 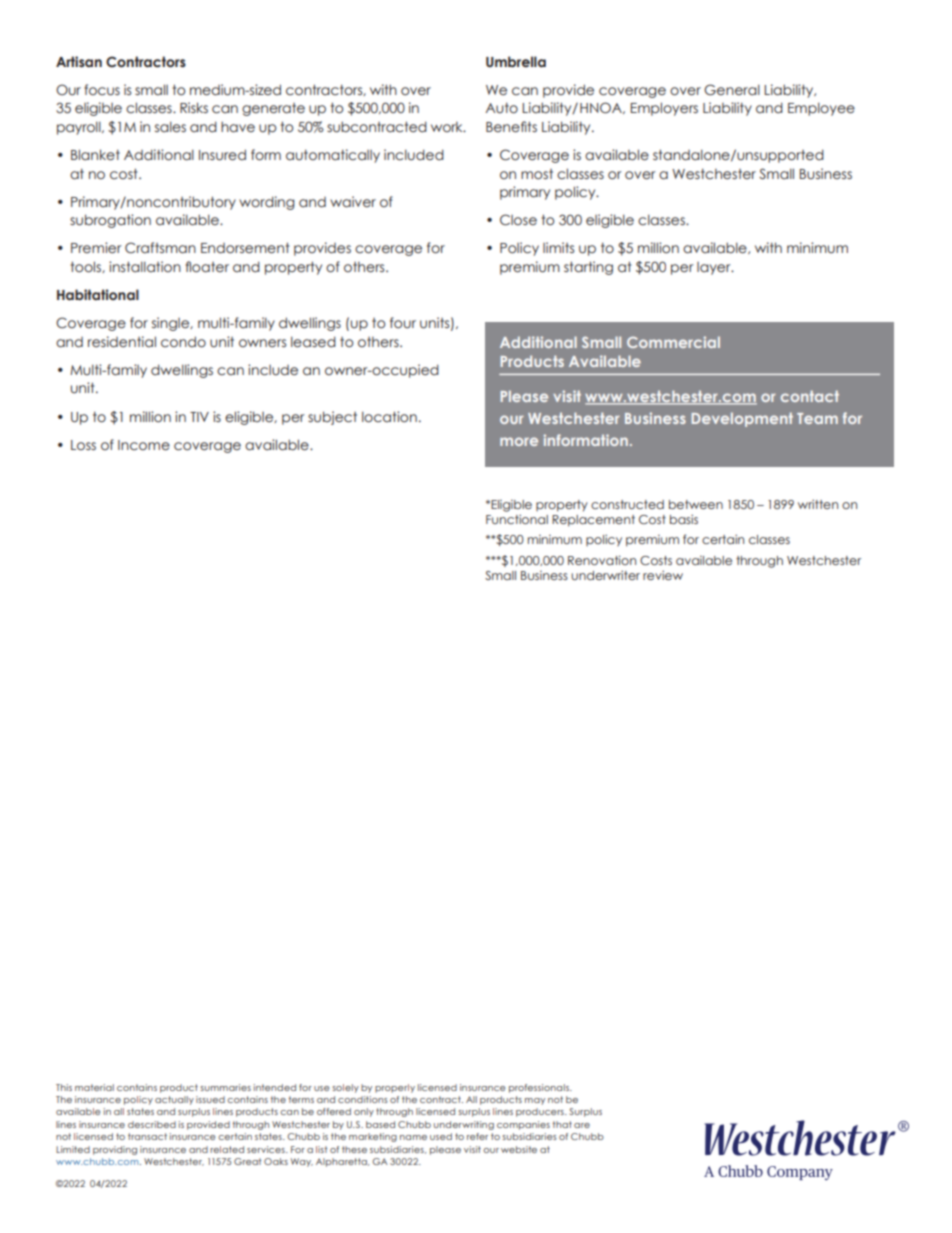 I want to click on Risks, so click(x=194, y=107).
